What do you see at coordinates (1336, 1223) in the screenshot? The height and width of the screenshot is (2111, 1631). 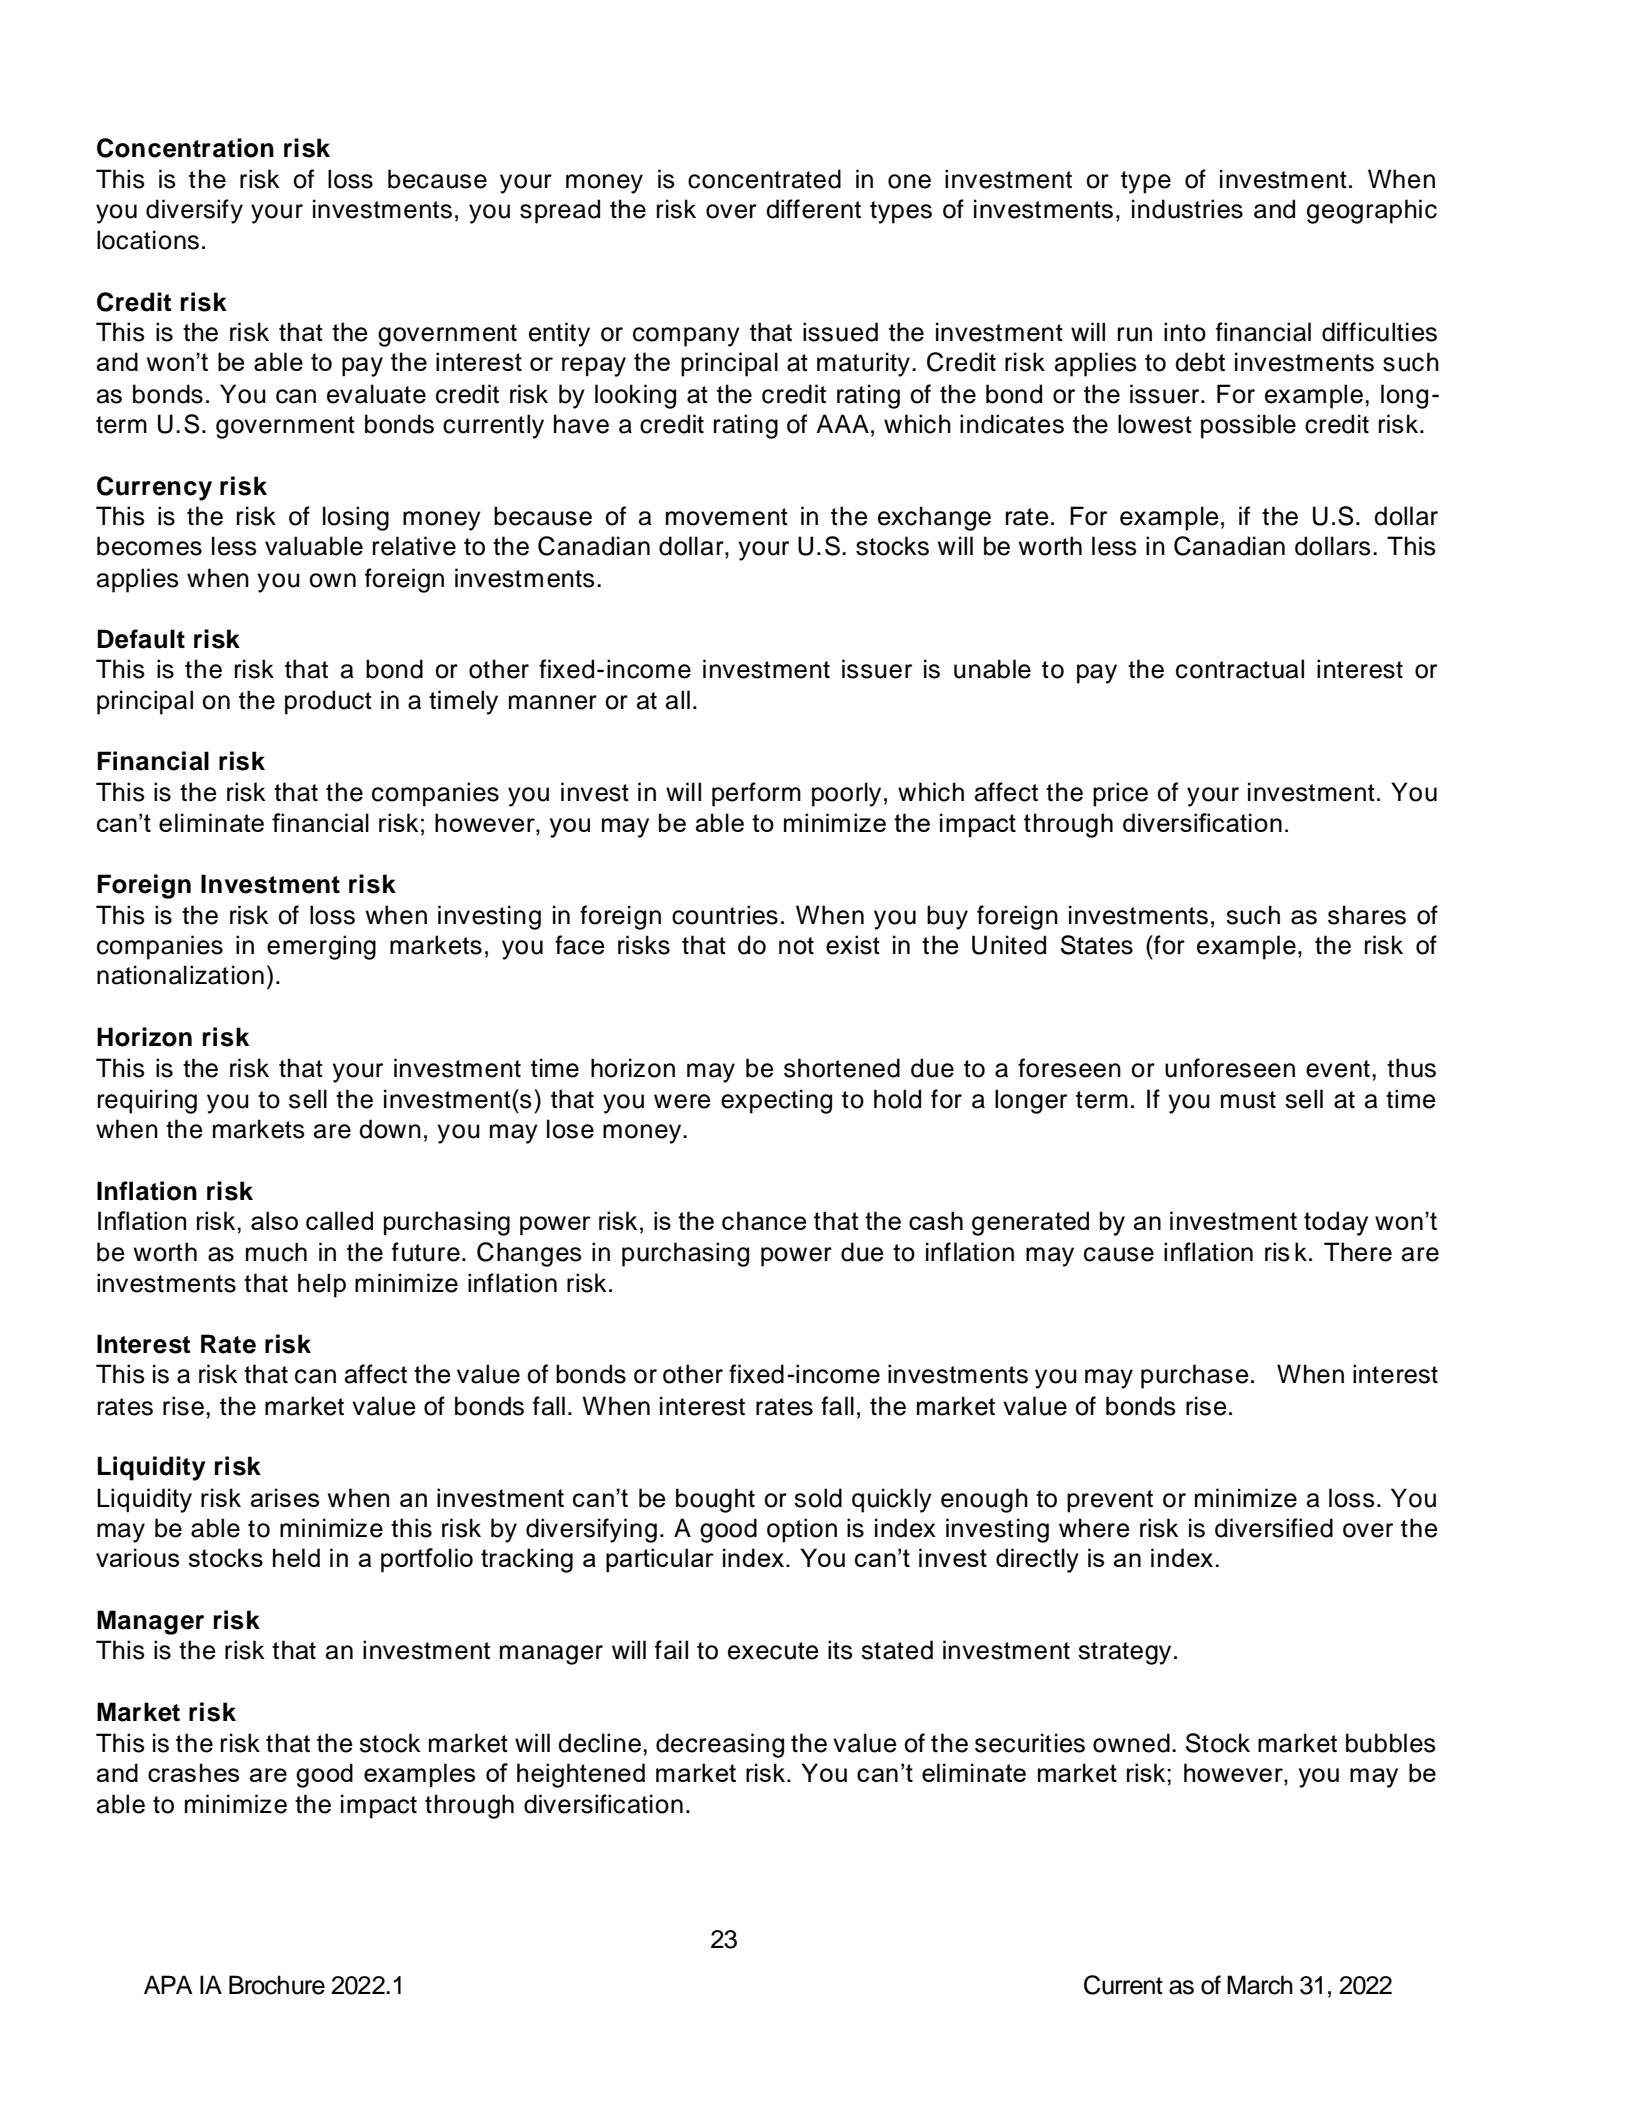 I see `today` at bounding box center [1336, 1223].
